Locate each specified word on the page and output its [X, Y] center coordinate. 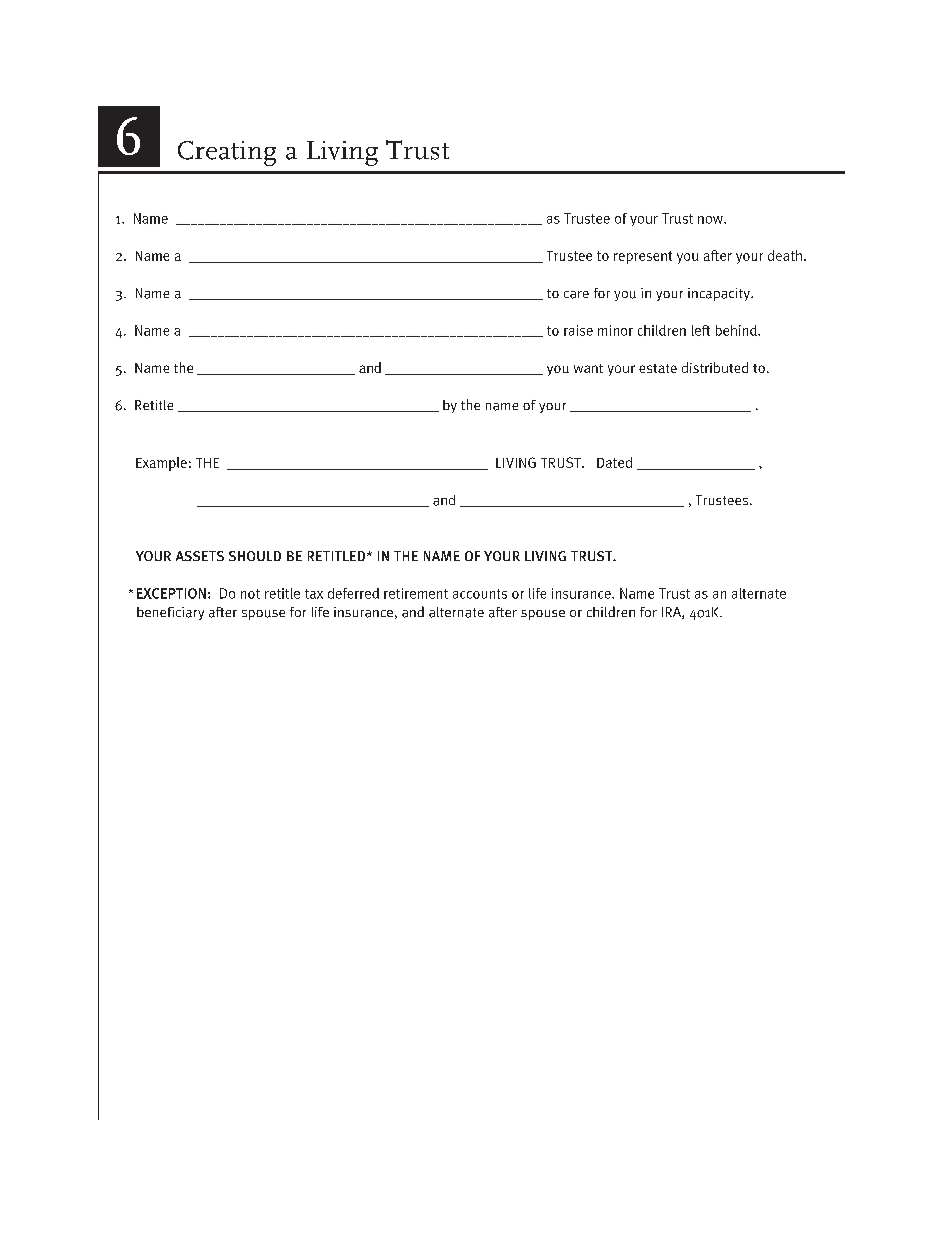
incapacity [720, 294]
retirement [416, 593]
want [588, 368]
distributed [715, 367]
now [711, 220]
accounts [480, 594]
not [250, 594]
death [785, 255]
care [576, 295]
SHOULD [255, 556]
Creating [227, 153]
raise [578, 330]
